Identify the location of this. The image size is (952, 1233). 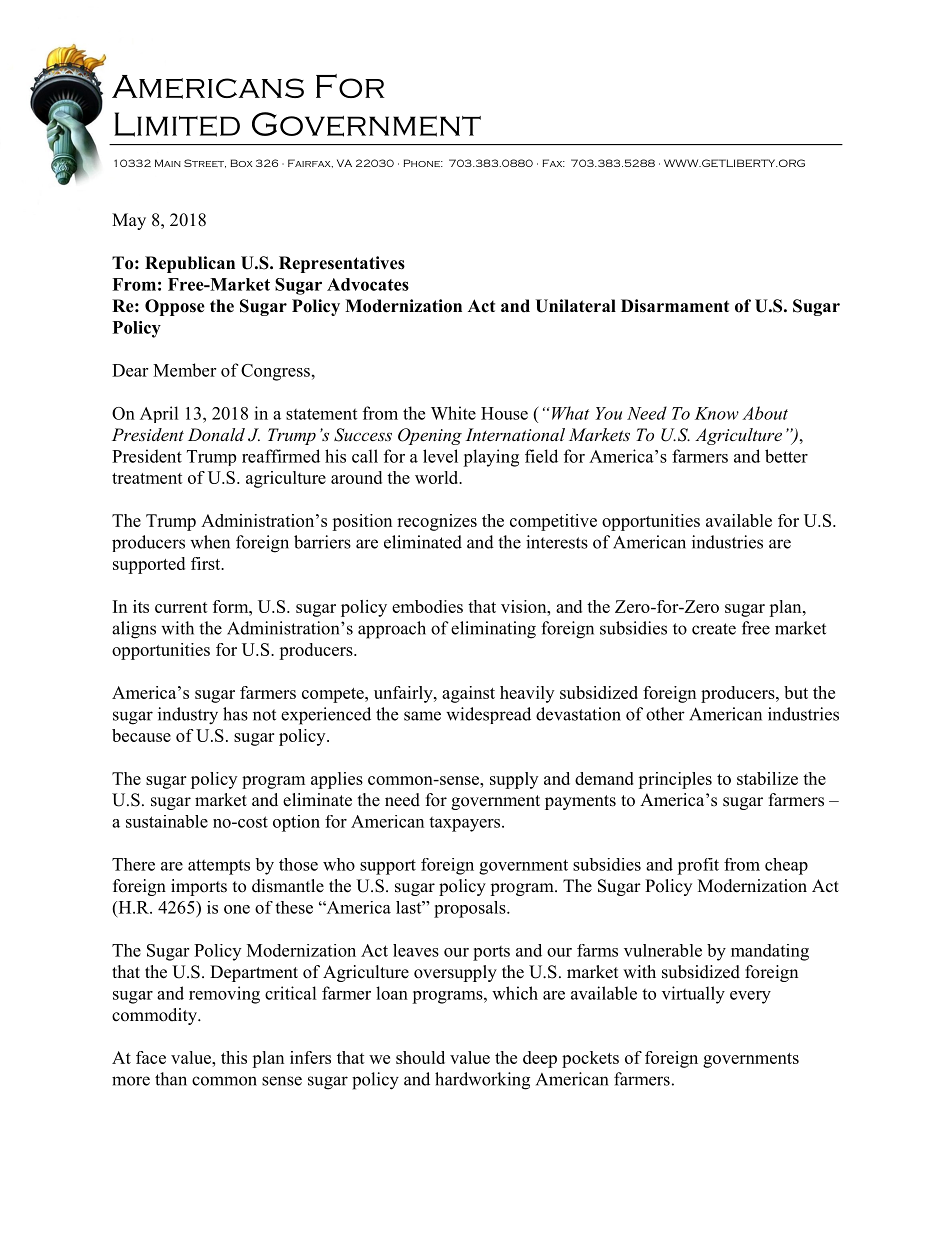
(234, 1057).
